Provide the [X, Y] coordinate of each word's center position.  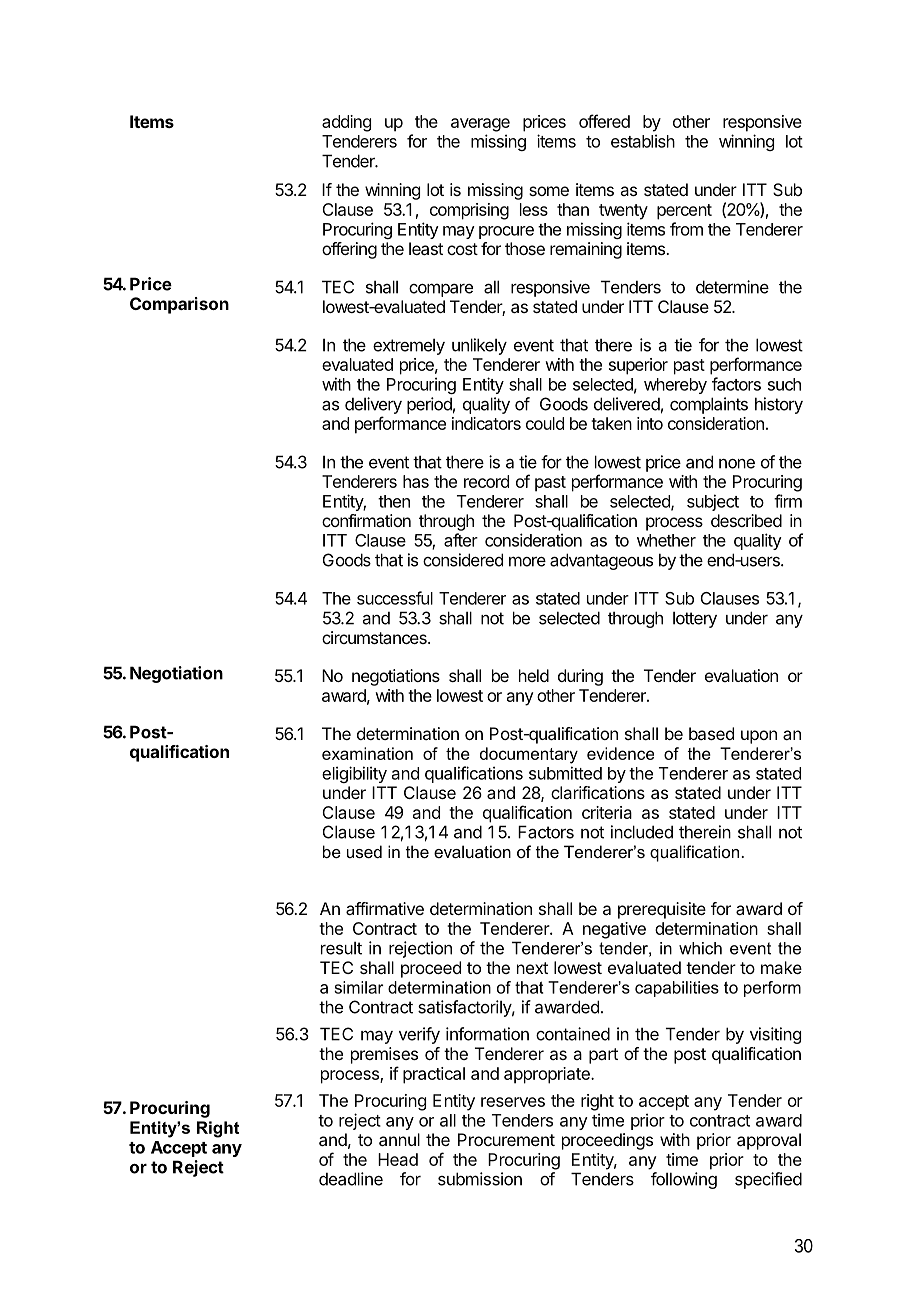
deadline [351, 1179]
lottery [695, 620]
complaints [709, 405]
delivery [373, 405]
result [341, 948]
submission [480, 1179]
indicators [486, 423]
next [532, 968]
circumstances [375, 637]
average [480, 125]
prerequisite [662, 910]
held [534, 675]
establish [643, 141]
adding [346, 123]
